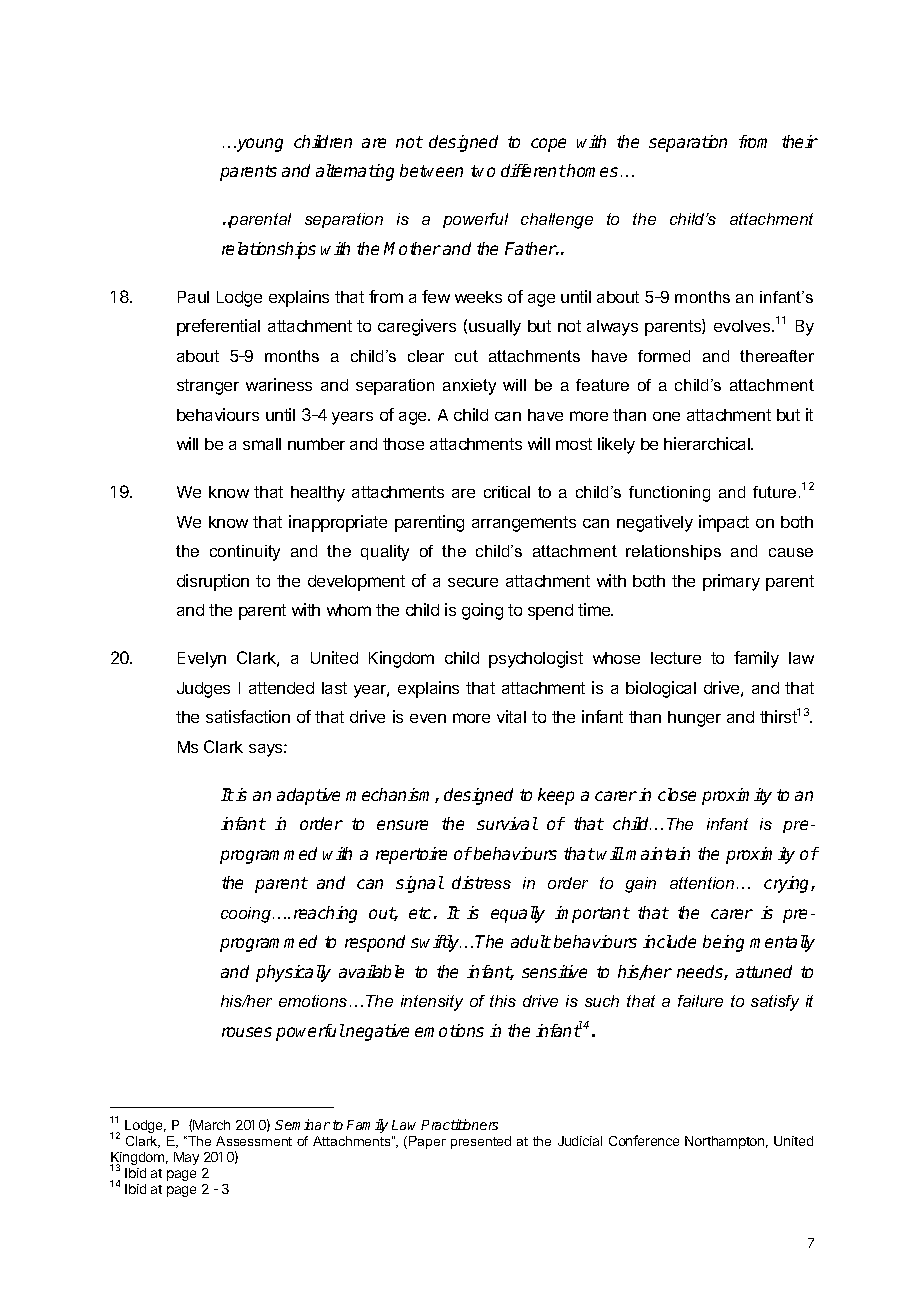 The height and width of the screenshot is (1308, 924). Describe the element at coordinates (355, 172) in the screenshot. I see `alternating` at that location.
